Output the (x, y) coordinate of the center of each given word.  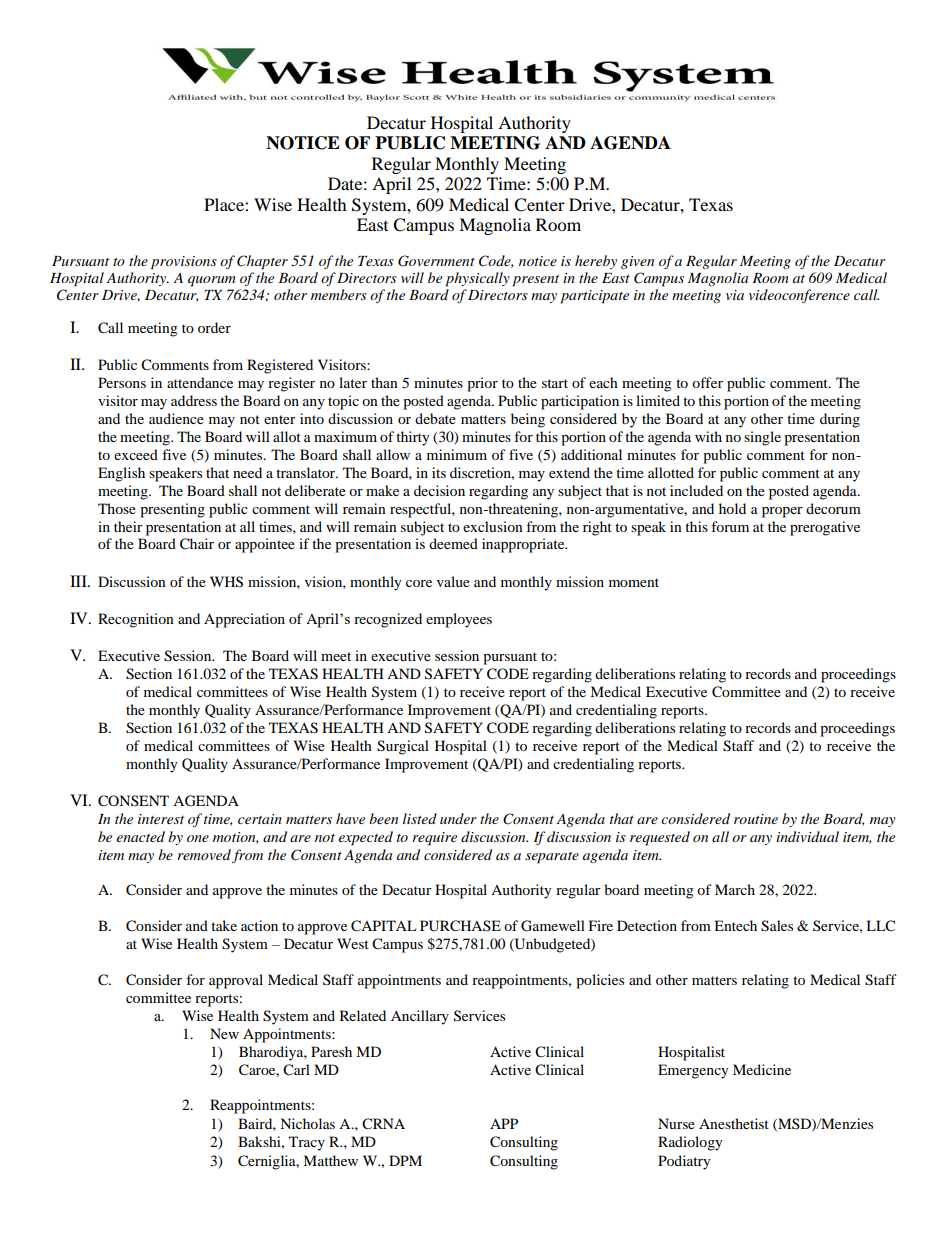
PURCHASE (460, 926)
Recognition (136, 620)
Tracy (307, 1143)
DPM (405, 1160)
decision (439, 490)
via (735, 295)
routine (756, 819)
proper (782, 512)
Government (436, 261)
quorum (212, 281)
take (224, 925)
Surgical (403, 747)
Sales (777, 926)
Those (117, 508)
